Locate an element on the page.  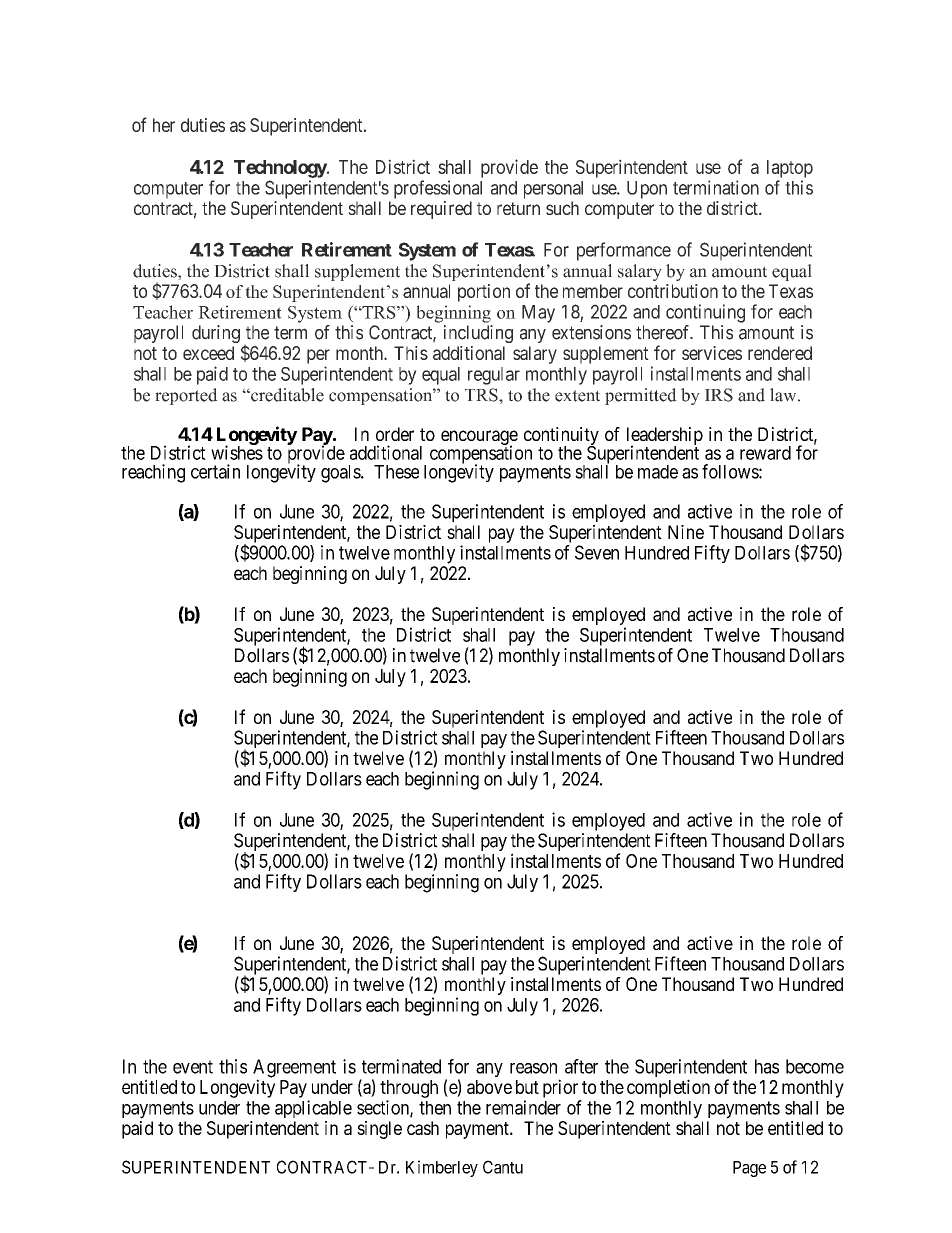
reward is located at coordinates (765, 453).
